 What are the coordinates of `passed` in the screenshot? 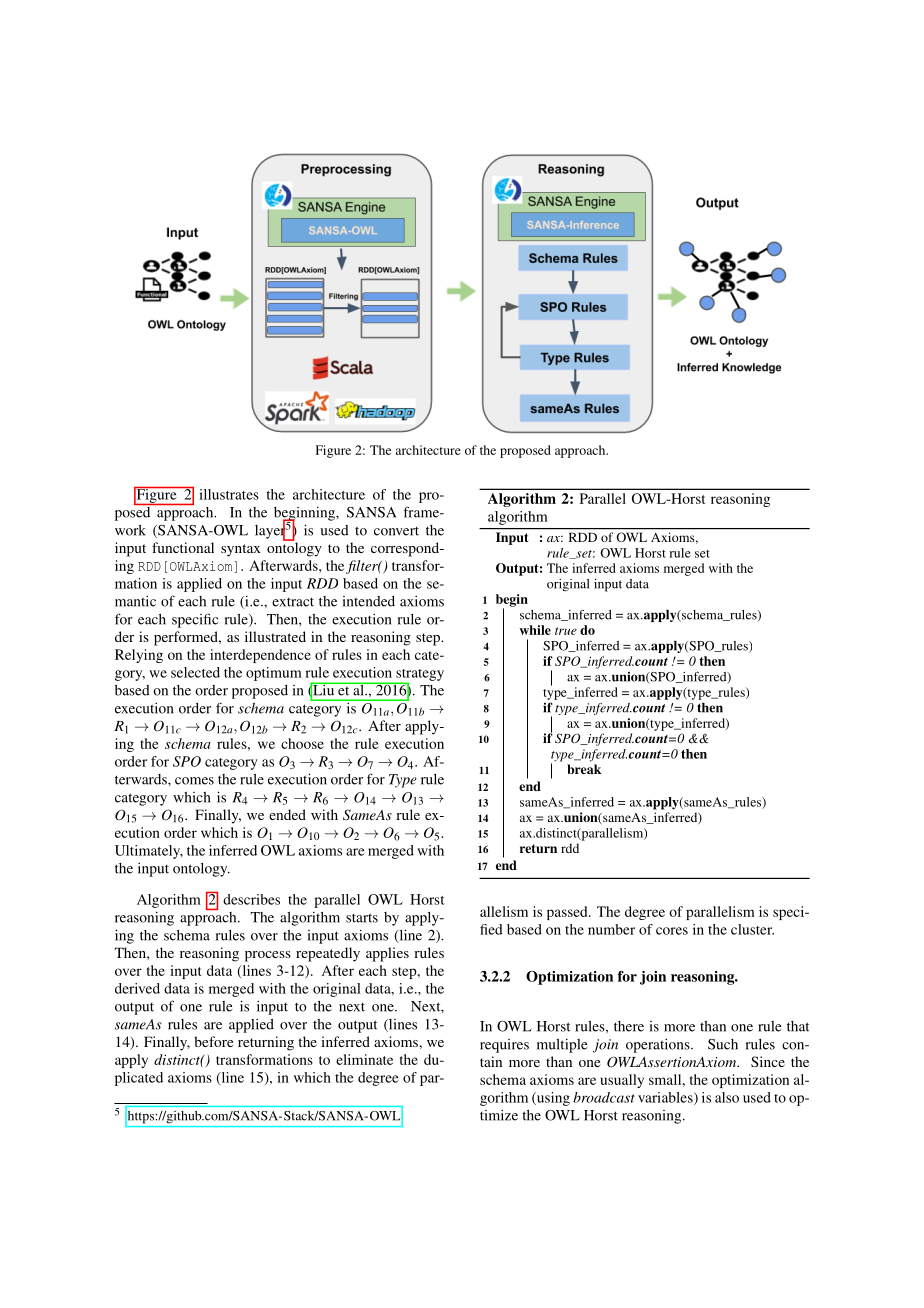 It's located at (568, 913).
